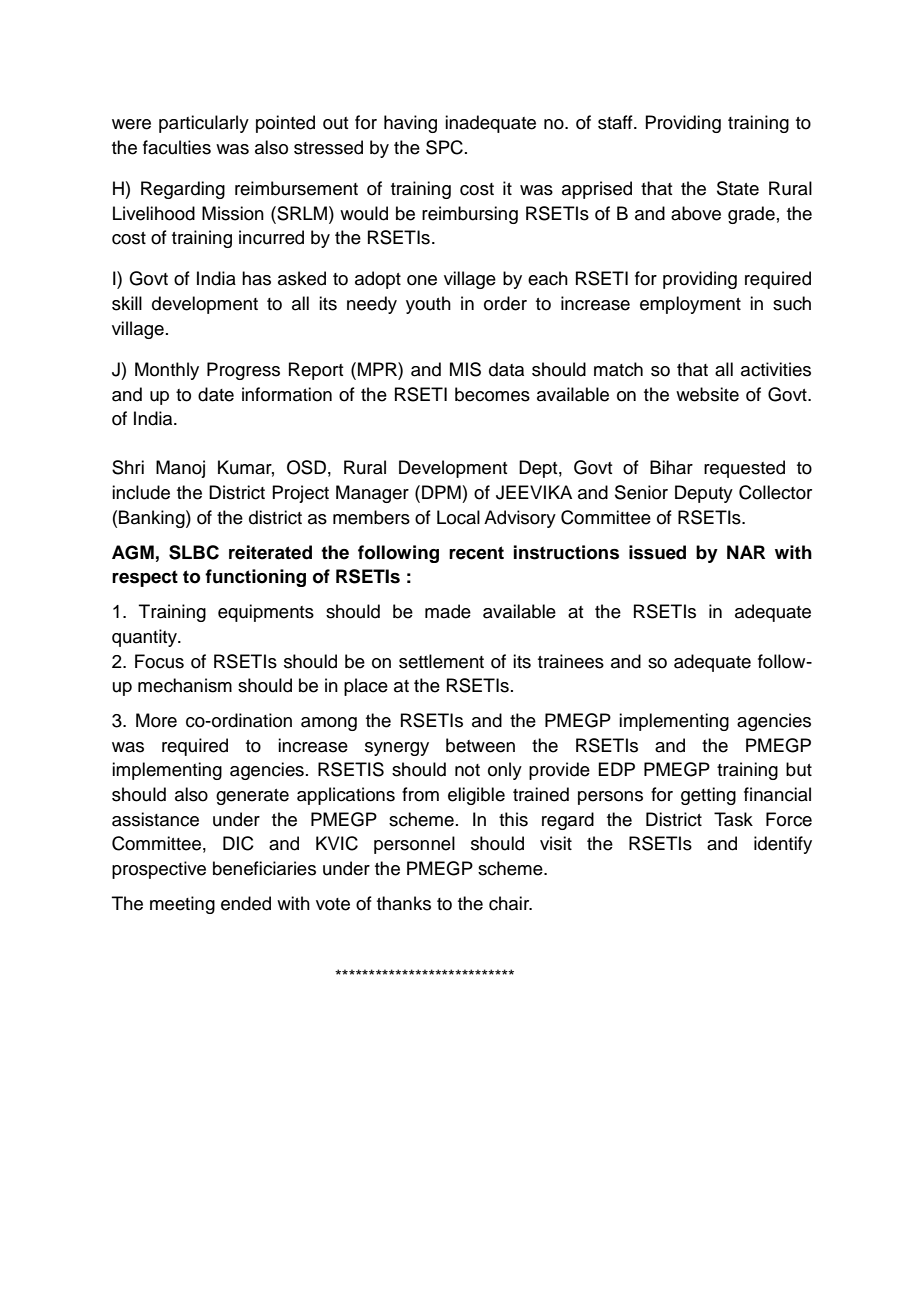 The width and height of the screenshot is (924, 1308). I want to click on meeting, so click(182, 905).
